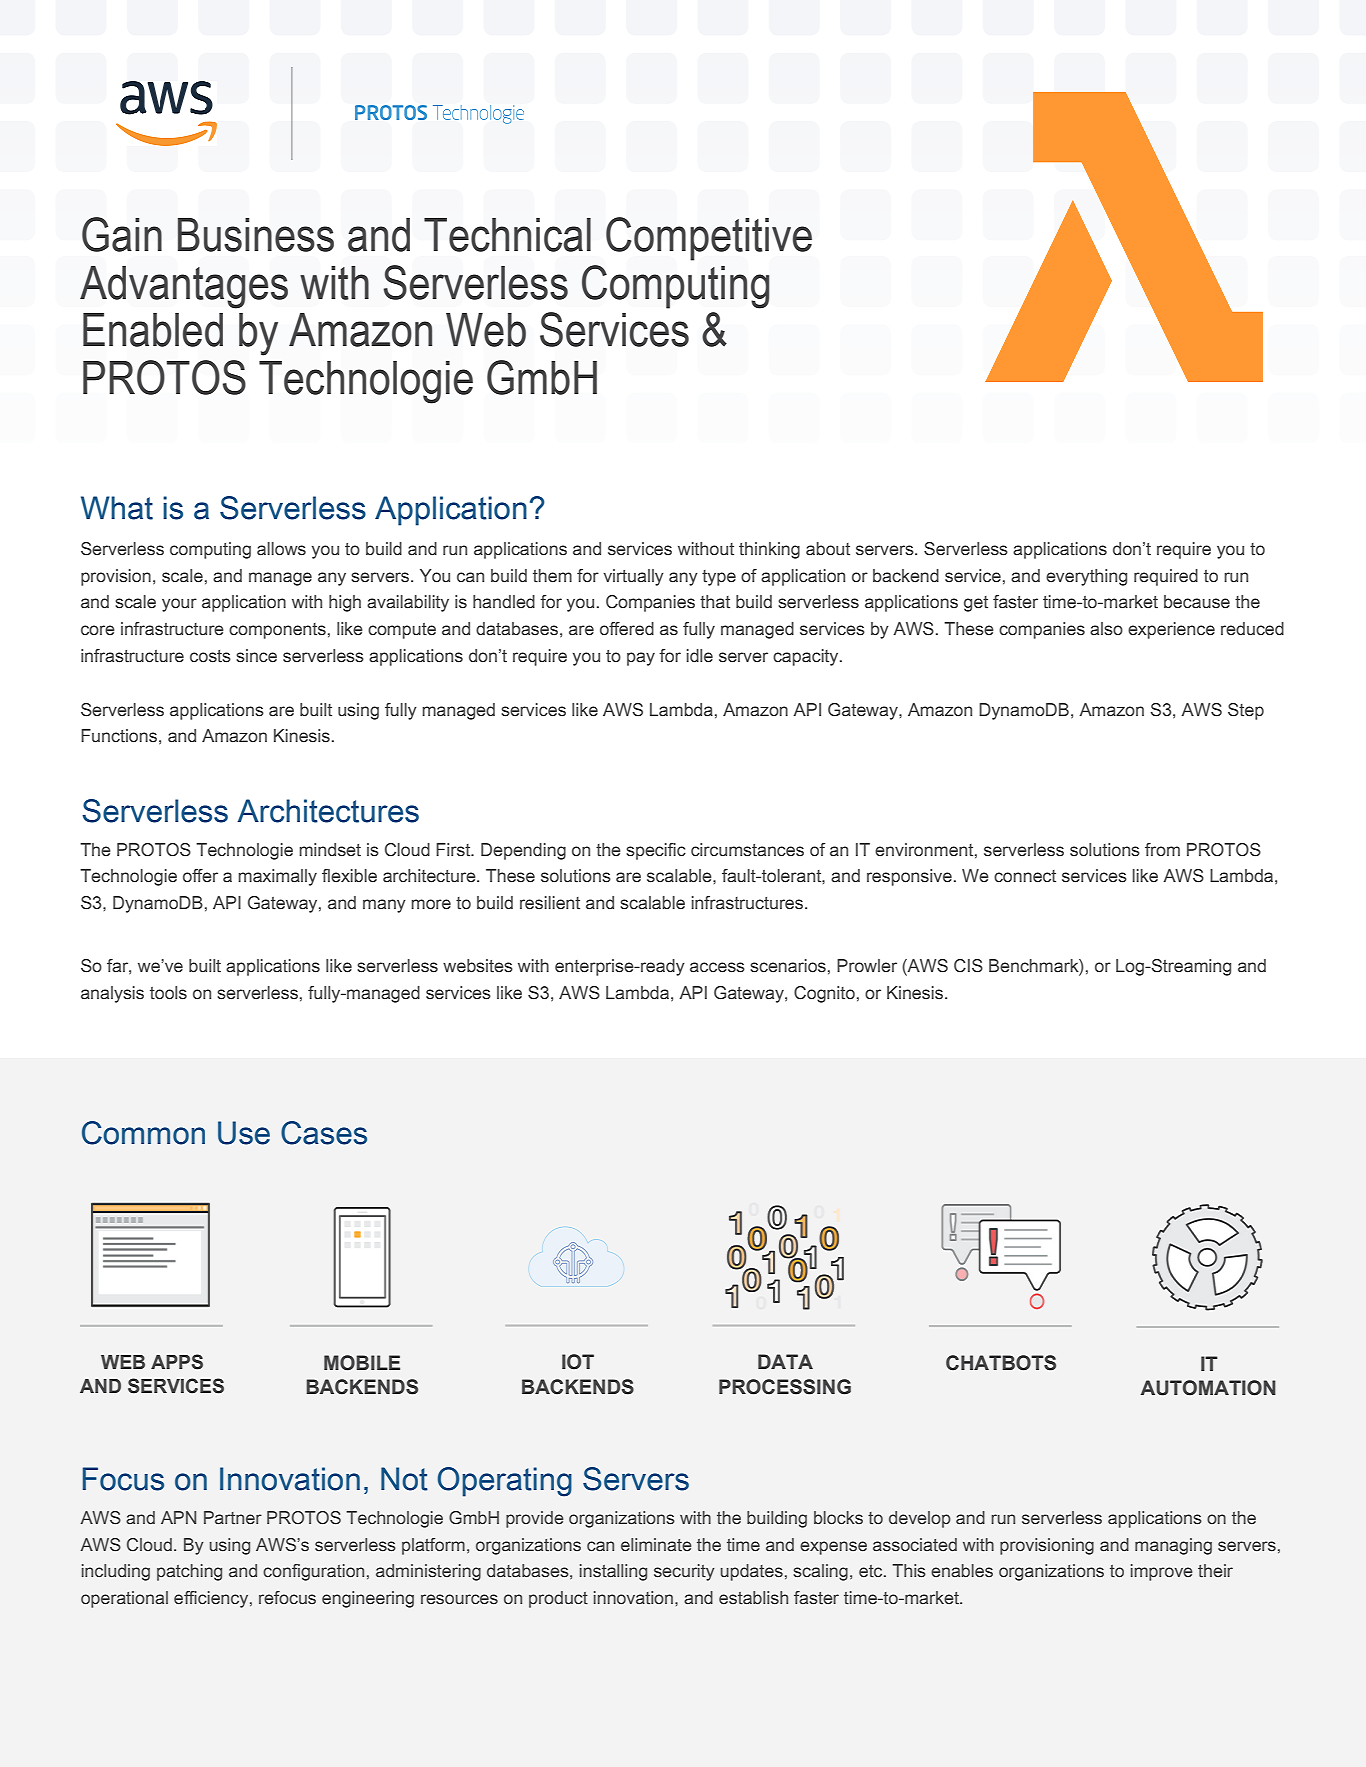  Describe the element at coordinates (179, 605) in the screenshot. I see `your` at that location.
